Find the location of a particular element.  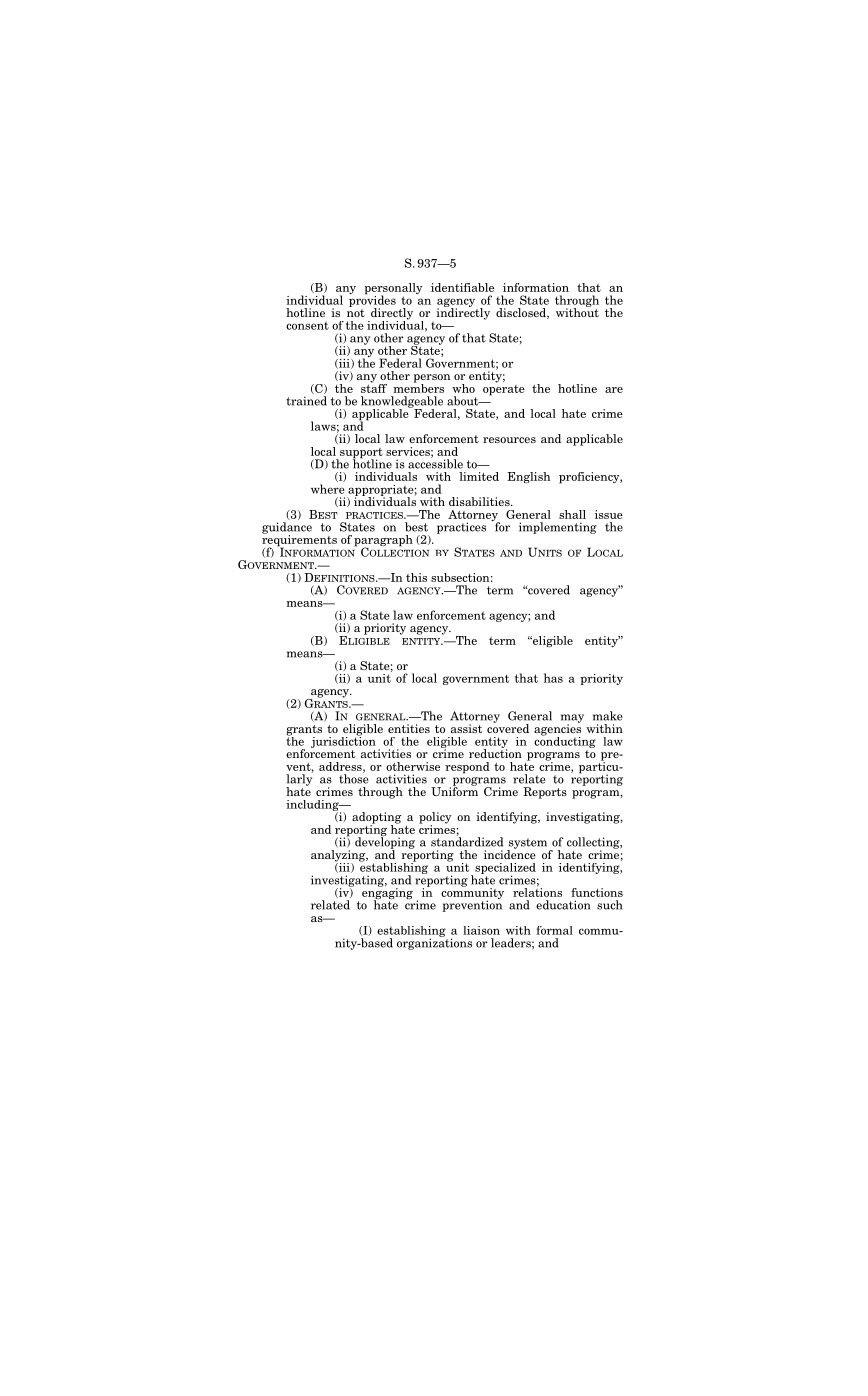

identifiable is located at coordinates (462, 287).
